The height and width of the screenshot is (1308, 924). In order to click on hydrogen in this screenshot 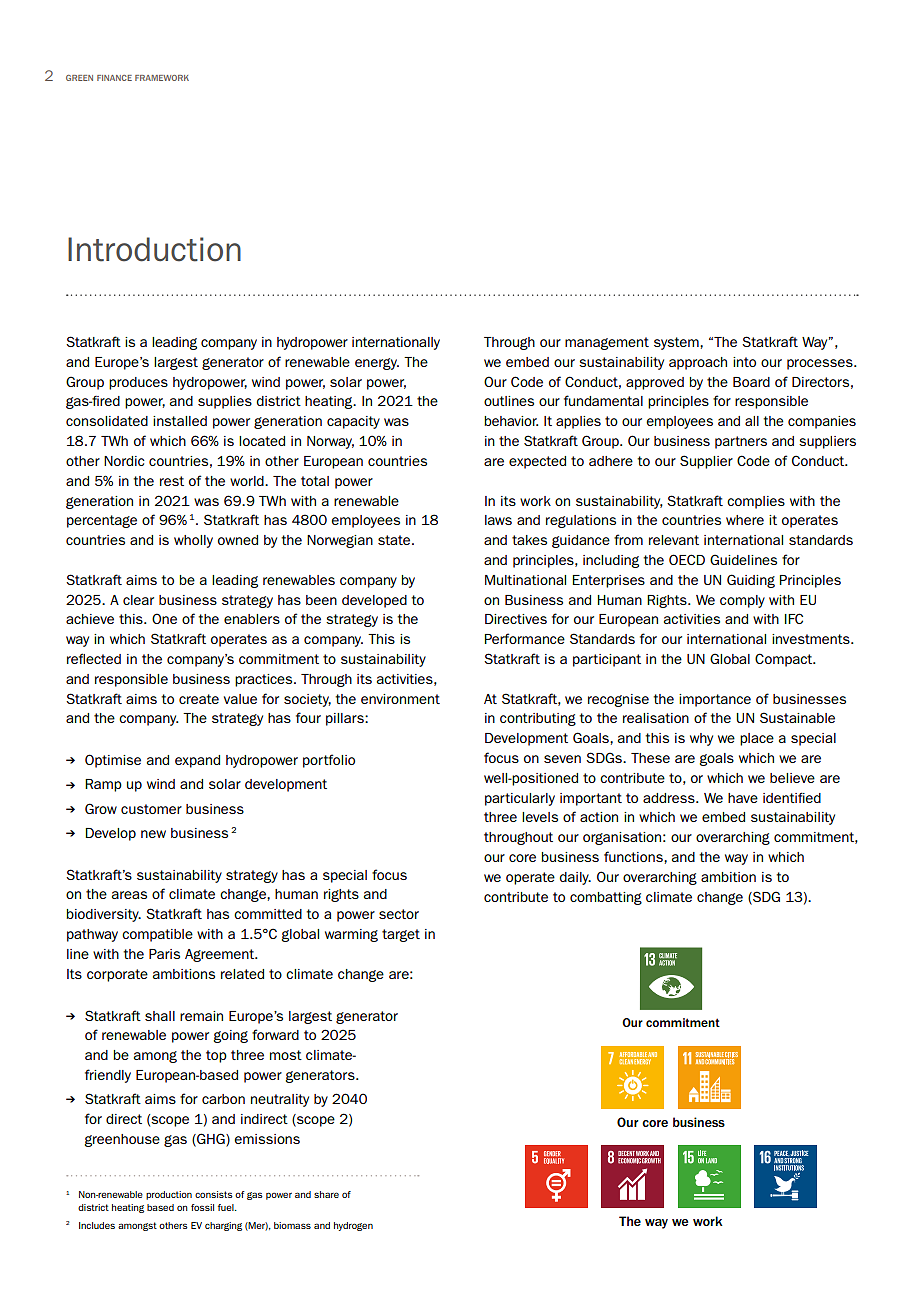, I will do `click(353, 1226)`.
